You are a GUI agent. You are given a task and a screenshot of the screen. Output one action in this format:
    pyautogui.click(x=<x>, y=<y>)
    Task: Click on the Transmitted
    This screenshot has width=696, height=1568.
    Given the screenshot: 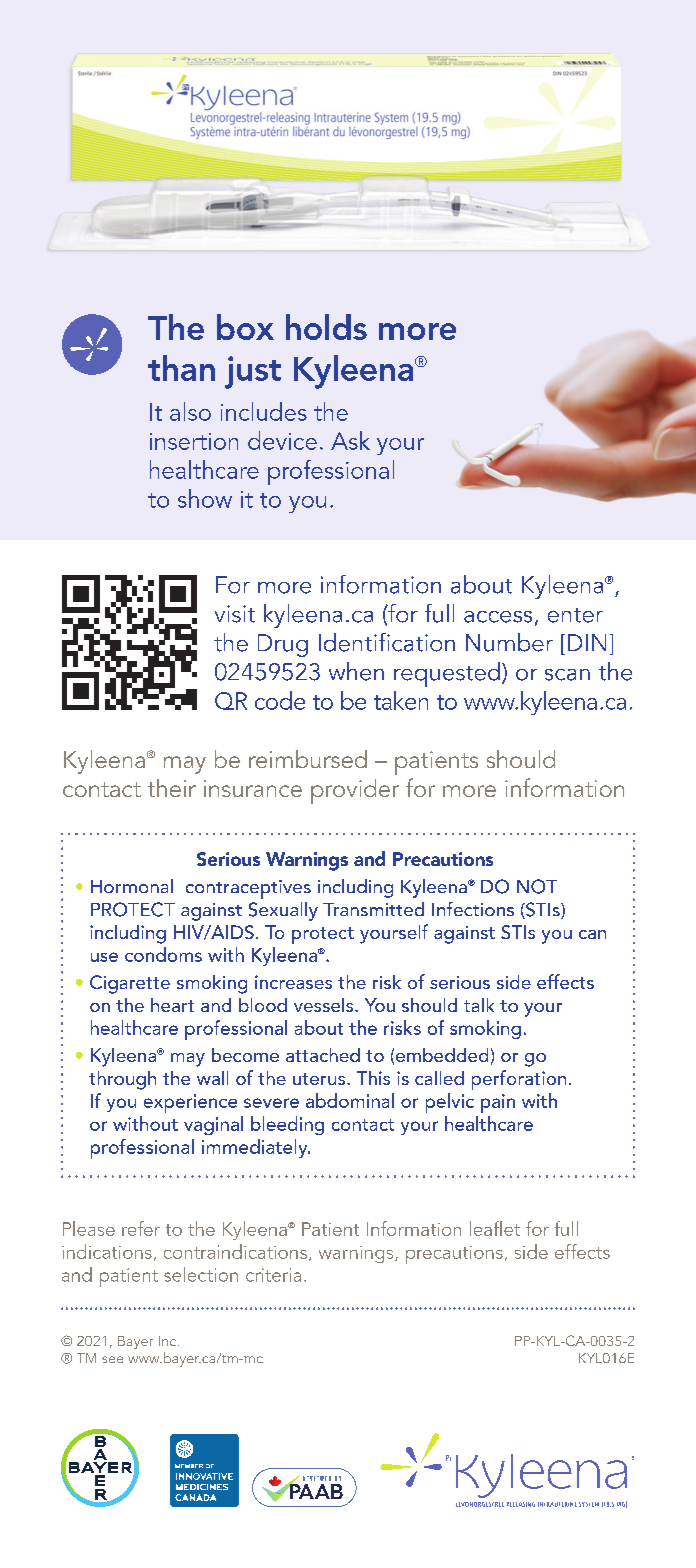 What is the action you would take?
    pyautogui.click(x=373, y=909)
